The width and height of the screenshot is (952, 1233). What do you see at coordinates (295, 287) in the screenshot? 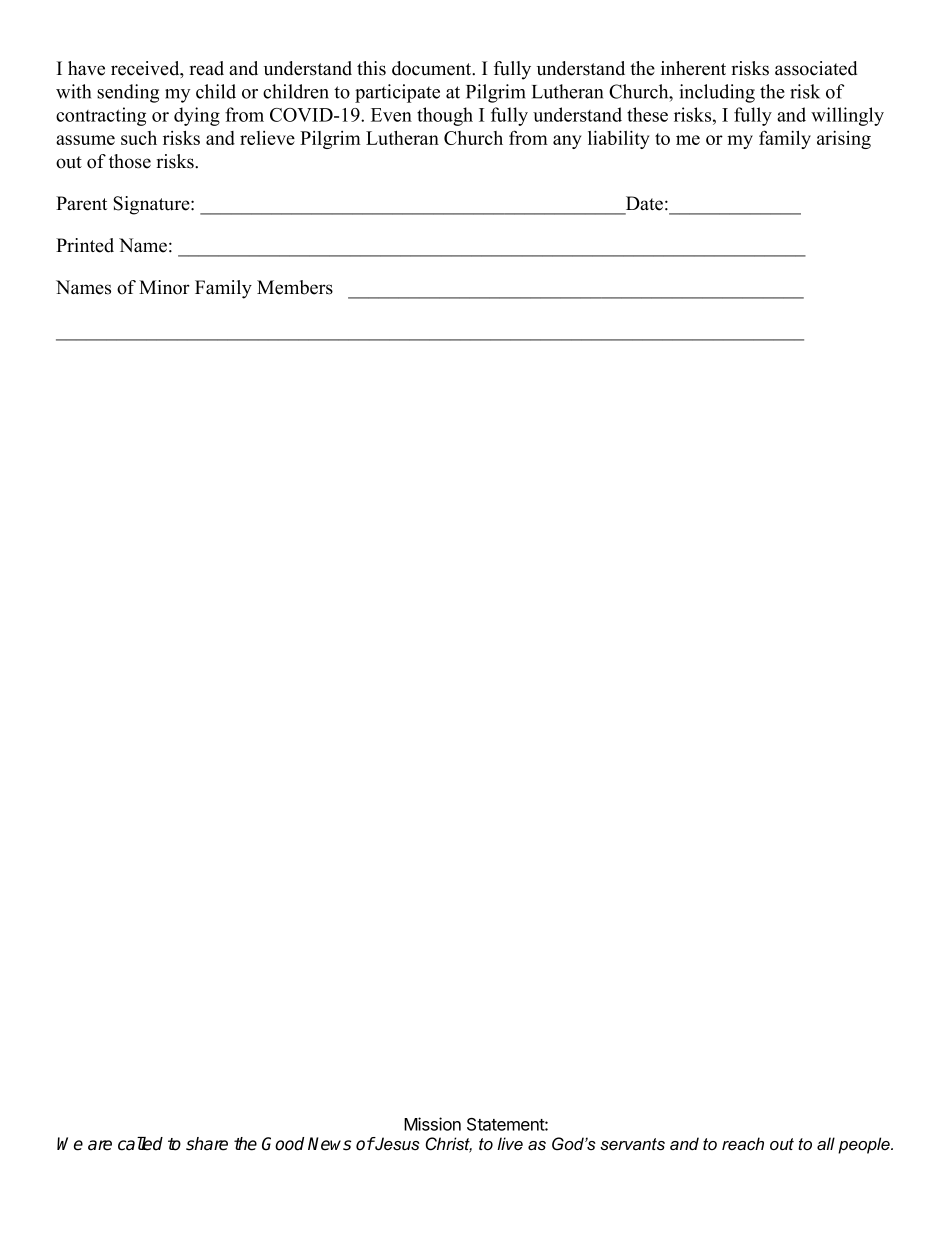
I see `Members` at bounding box center [295, 287].
